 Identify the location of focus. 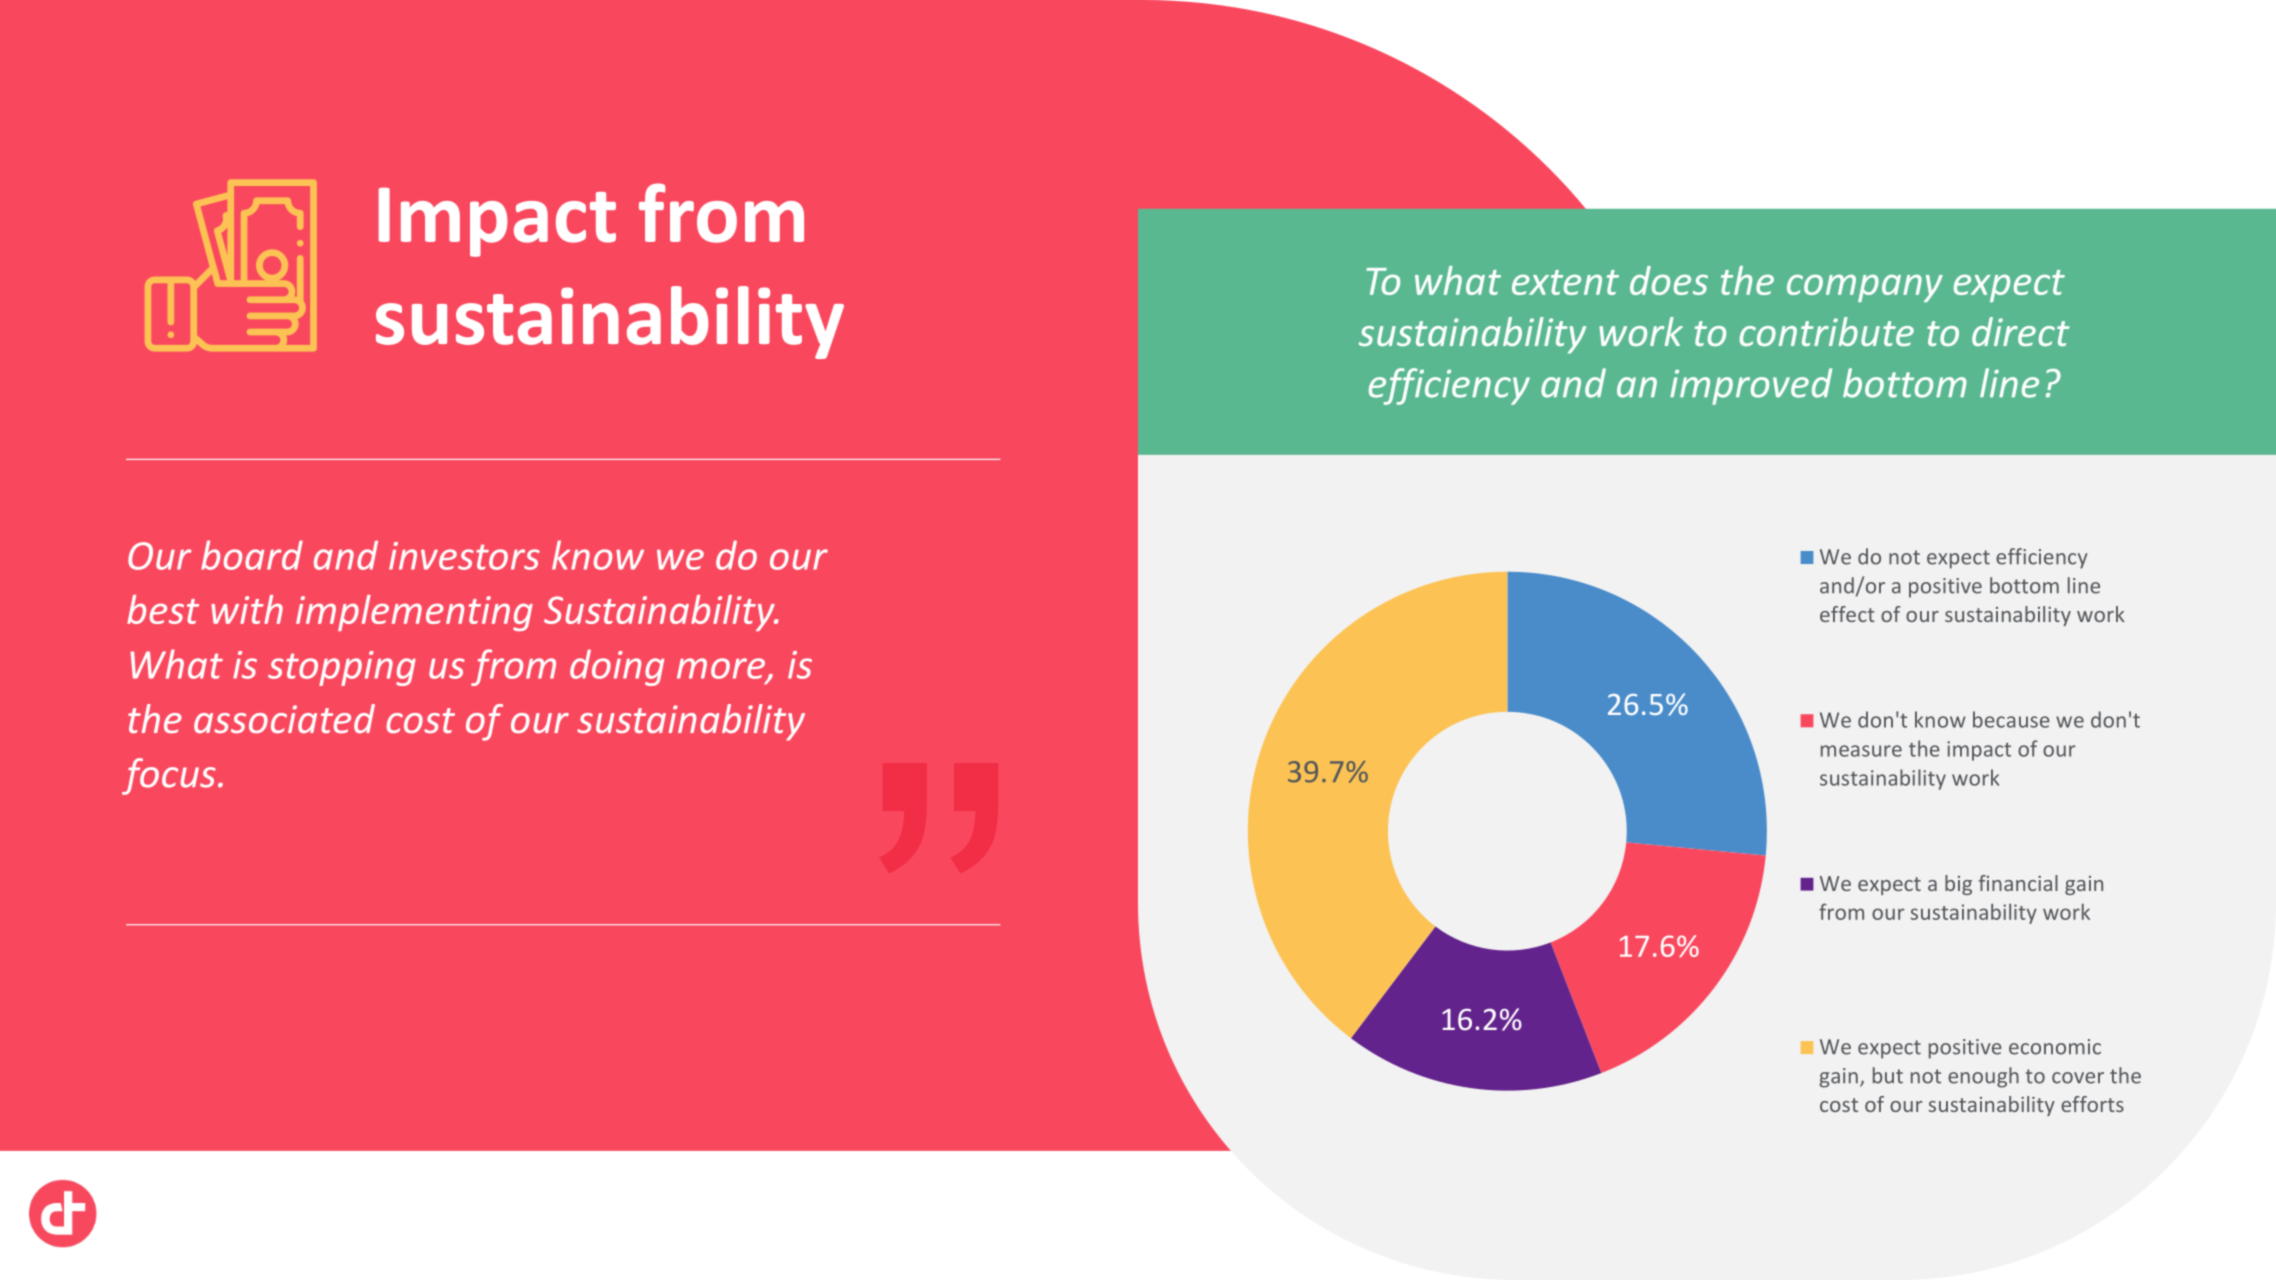
(169, 776).
